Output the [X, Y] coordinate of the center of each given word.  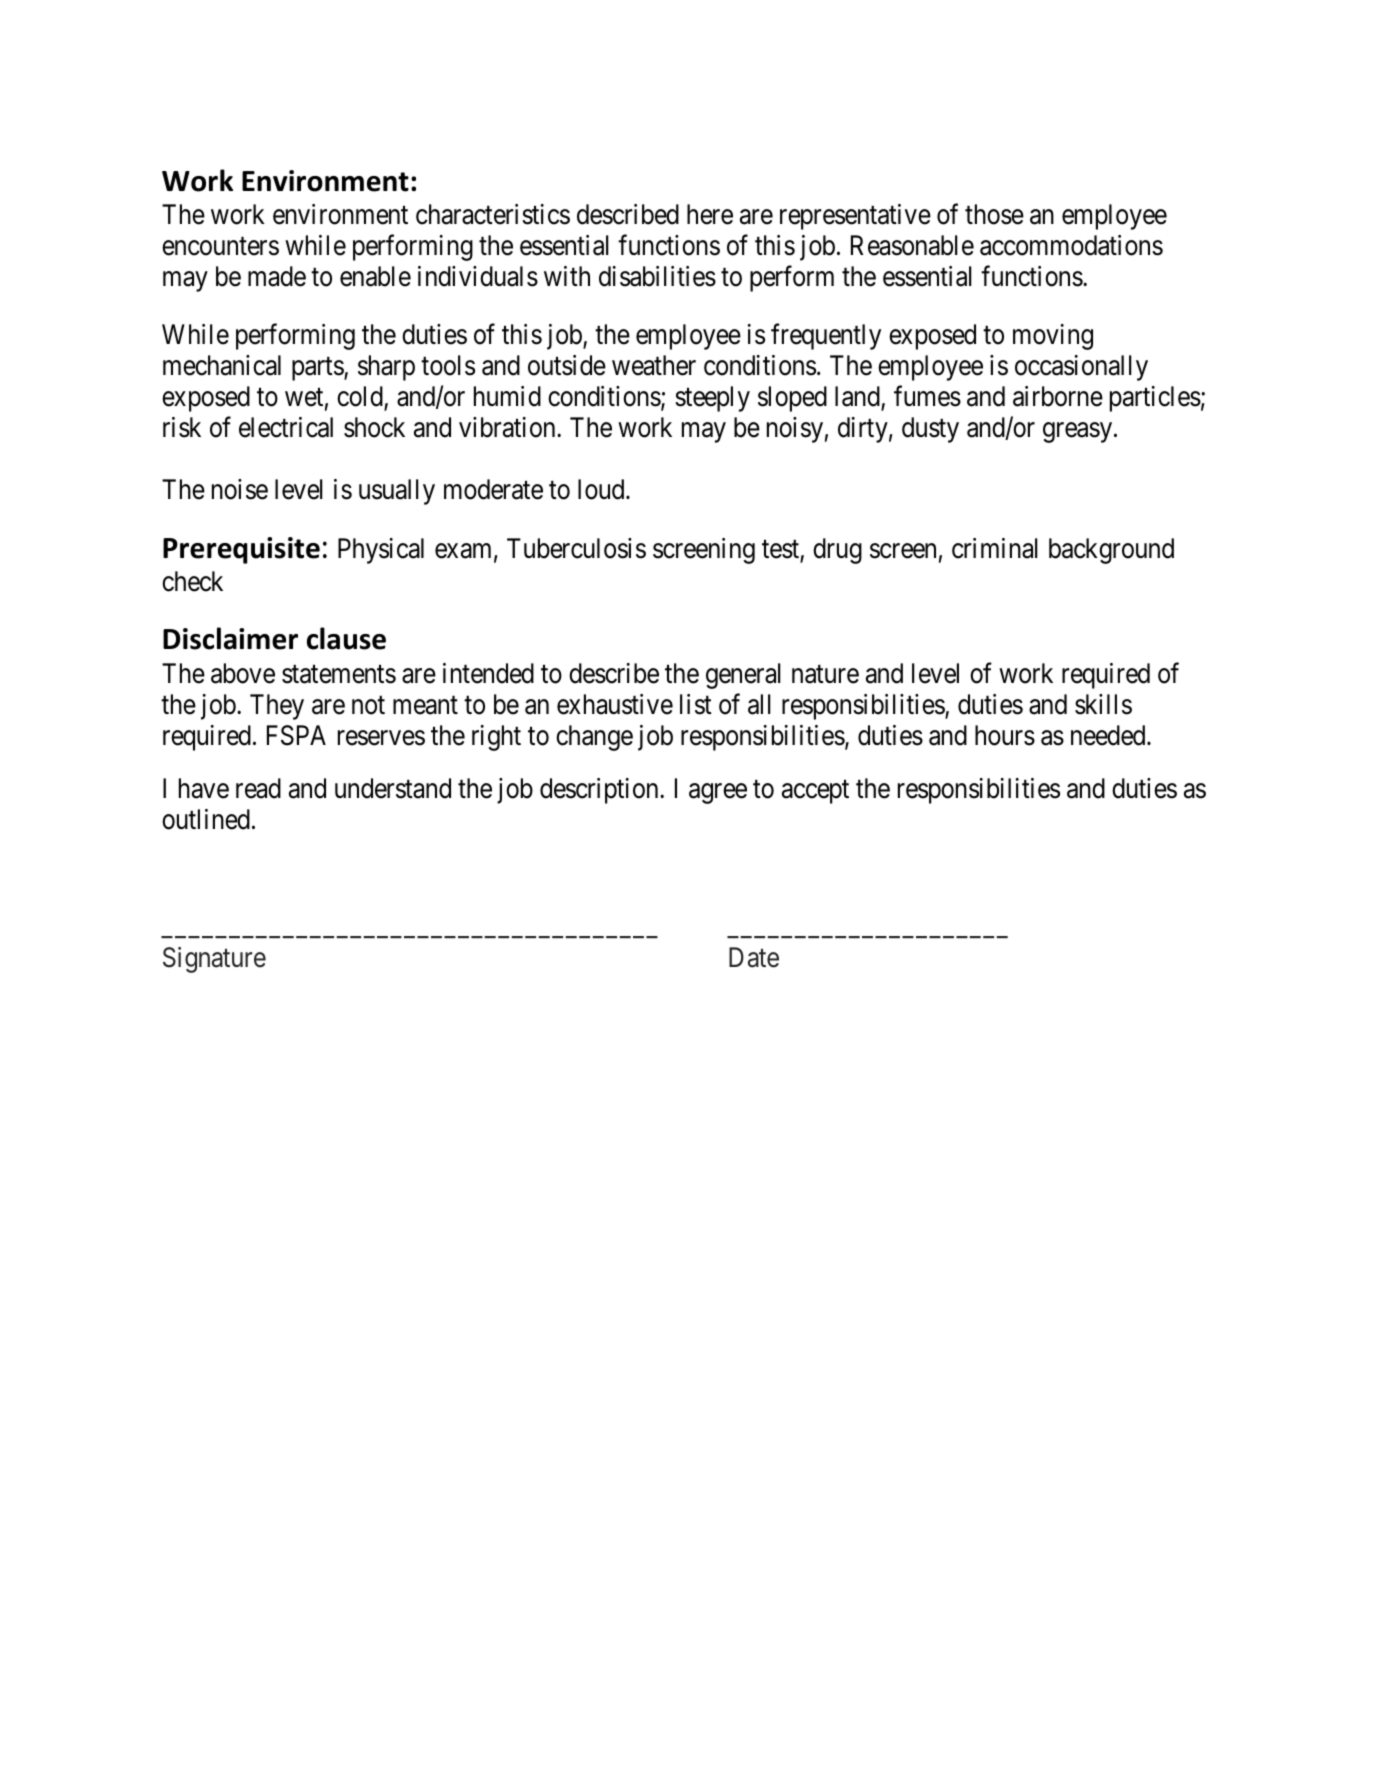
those [994, 214]
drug [837, 551]
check [192, 581]
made [277, 276]
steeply [712, 399]
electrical [286, 427]
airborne [1058, 396]
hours [1005, 735]
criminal [995, 548]
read [258, 788]
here [710, 214]
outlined [206, 819]
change [594, 738]
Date [754, 957]
